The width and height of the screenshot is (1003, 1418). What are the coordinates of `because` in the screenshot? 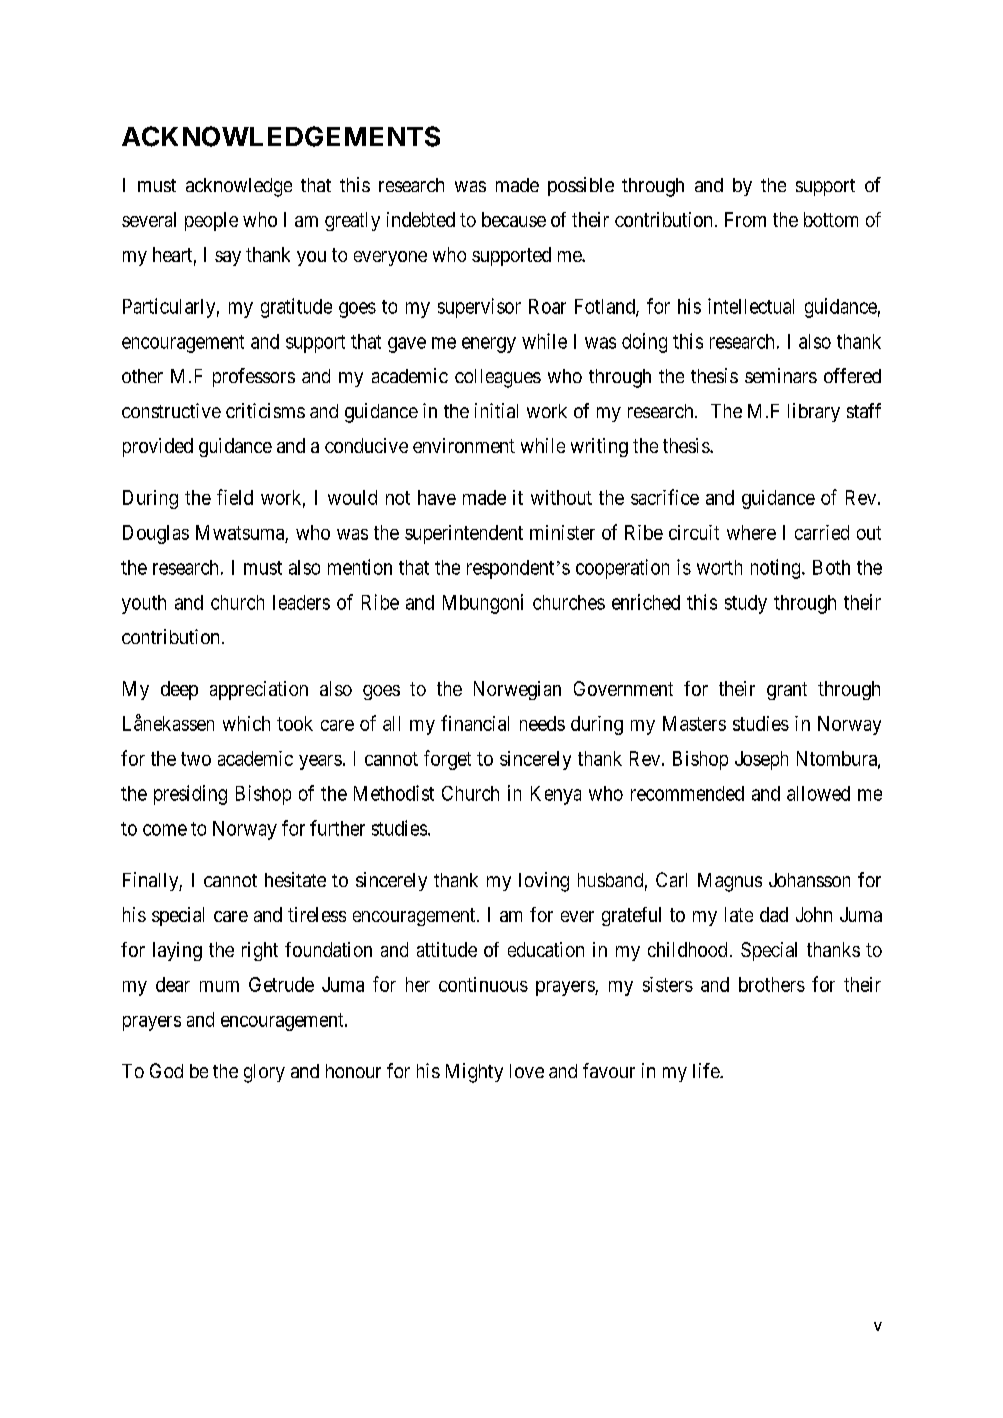 It's located at (514, 219).
